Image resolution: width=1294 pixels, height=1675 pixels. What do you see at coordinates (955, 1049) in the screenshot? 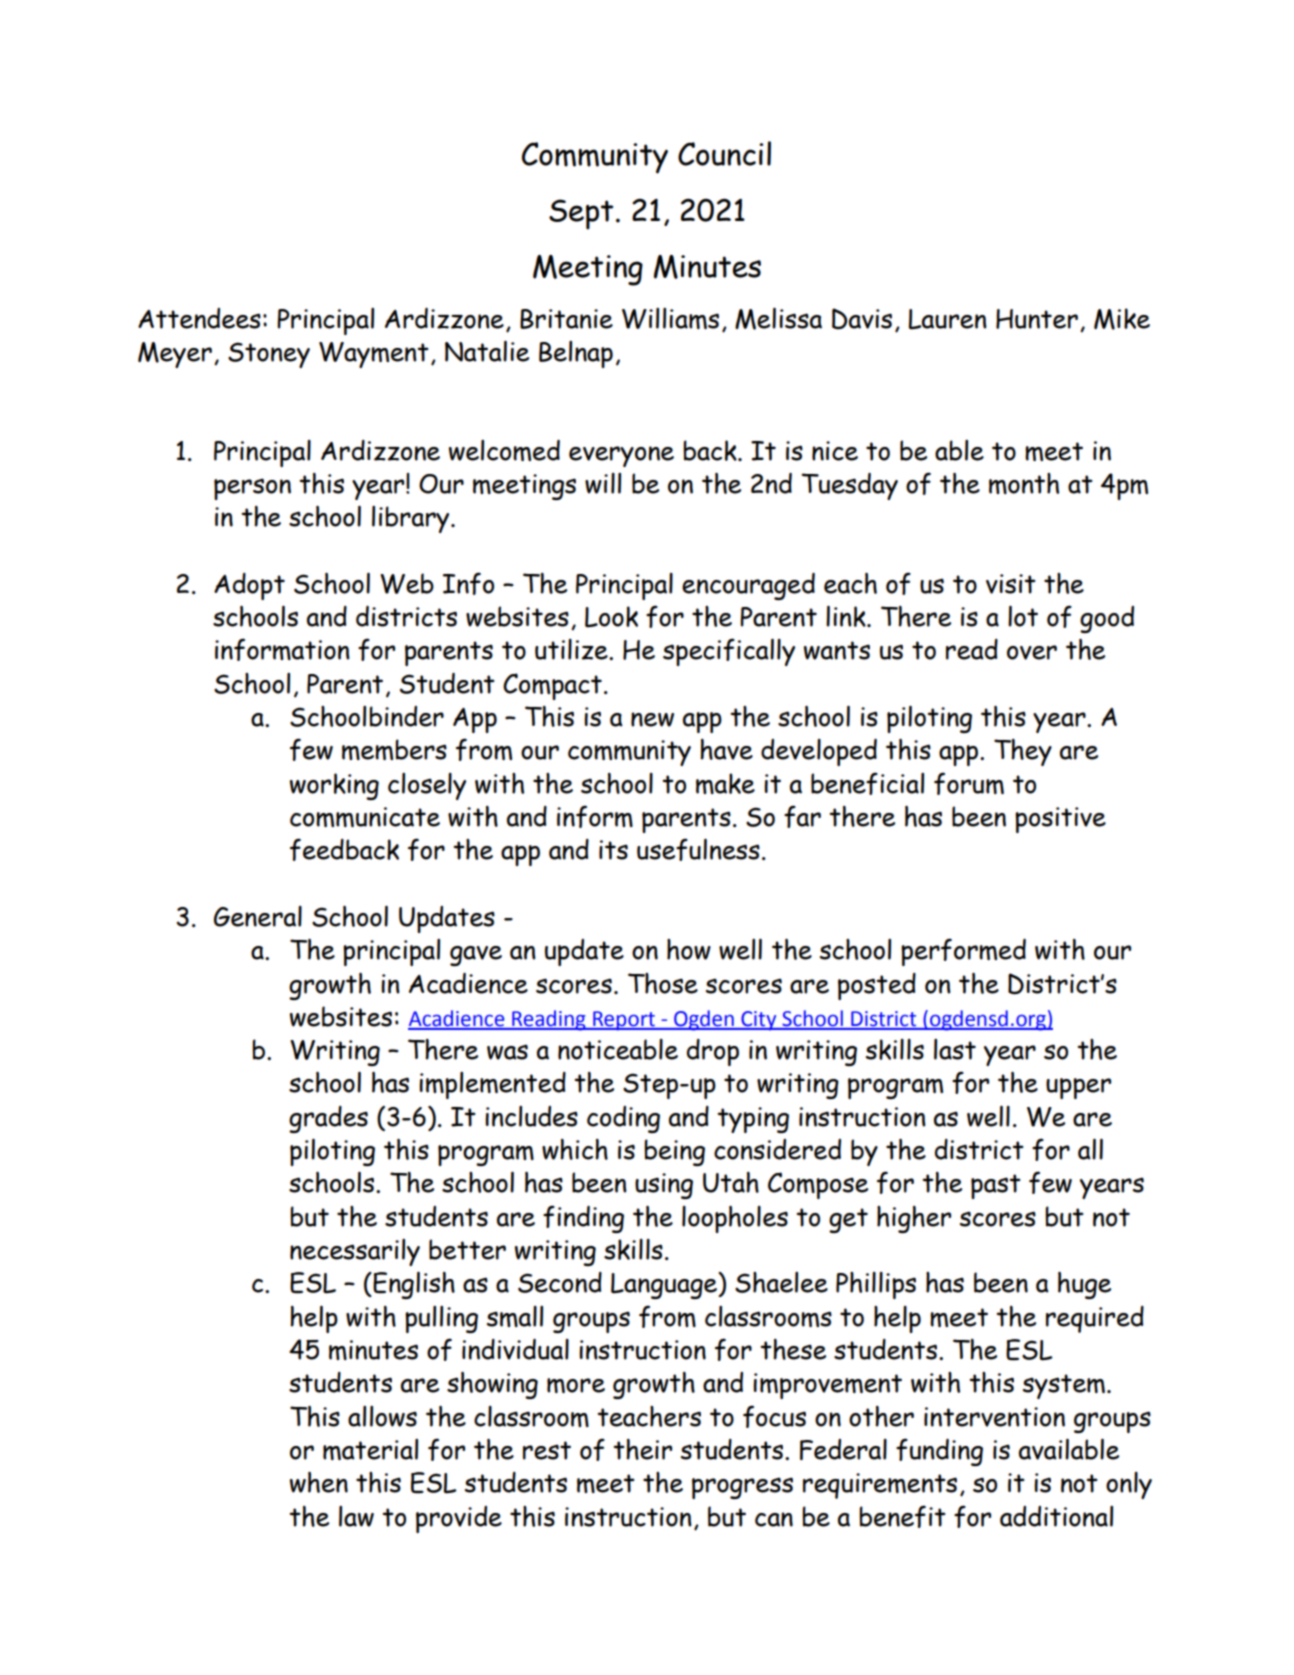
I see `last` at bounding box center [955, 1049].
